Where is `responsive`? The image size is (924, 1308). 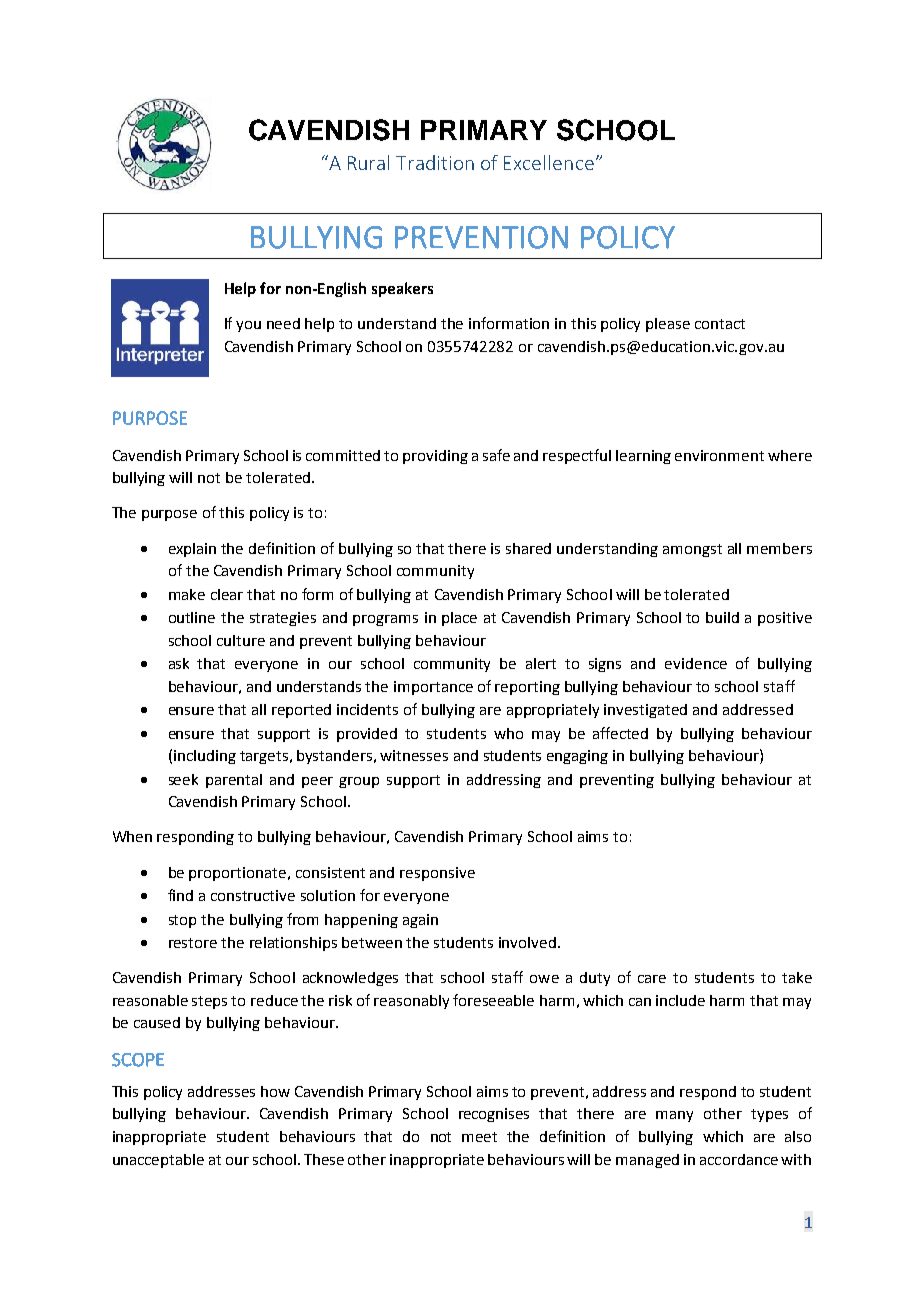
responsive is located at coordinates (437, 874).
